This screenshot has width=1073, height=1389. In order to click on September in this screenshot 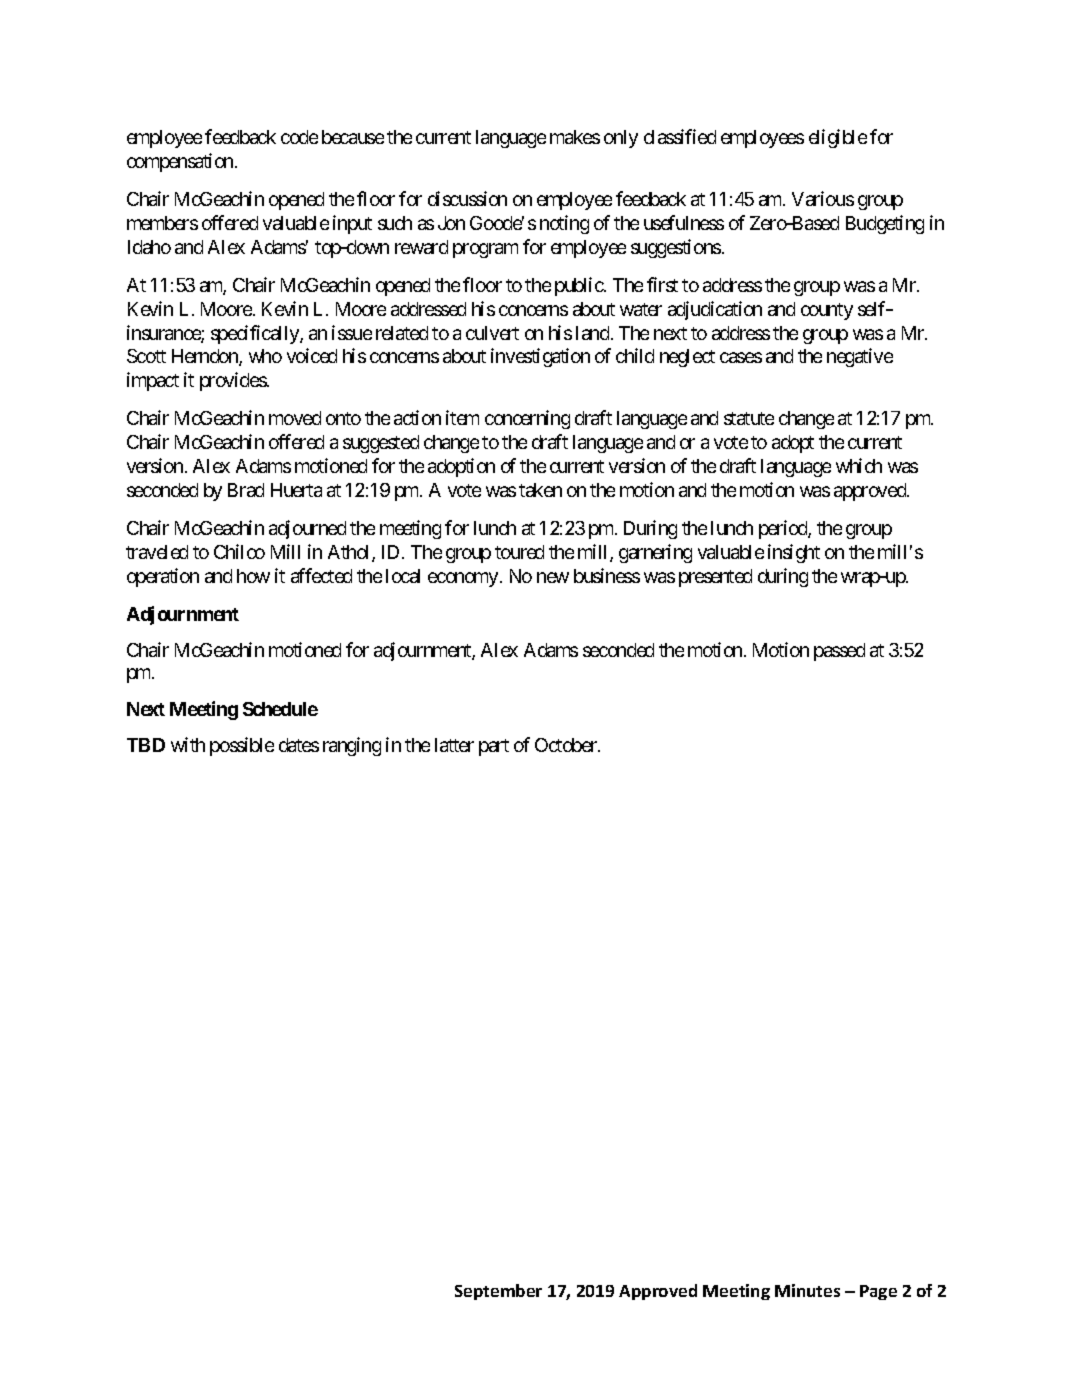, I will do `click(498, 1292)`.
